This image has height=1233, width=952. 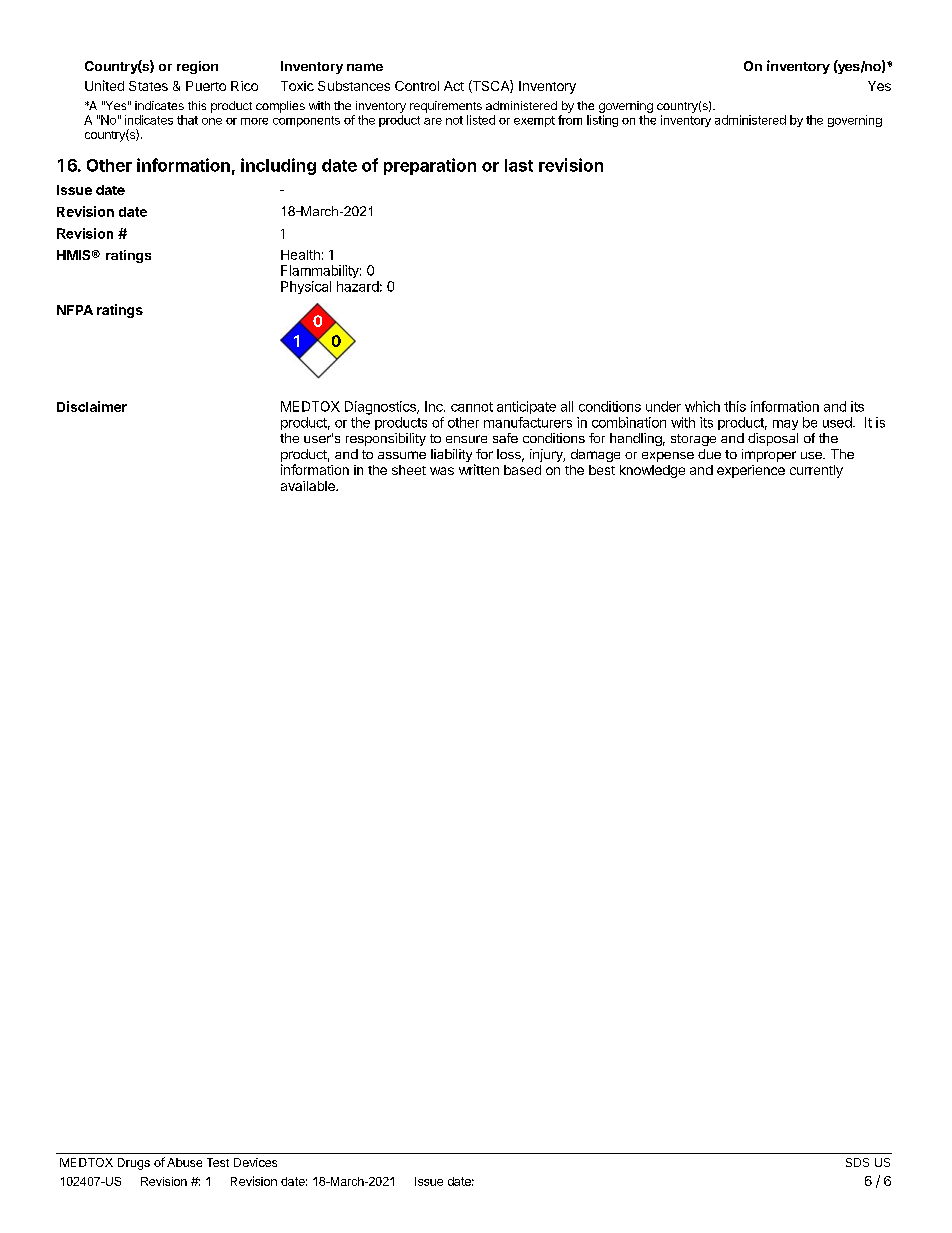 What do you see at coordinates (309, 486) in the image?
I see `available` at bounding box center [309, 486].
